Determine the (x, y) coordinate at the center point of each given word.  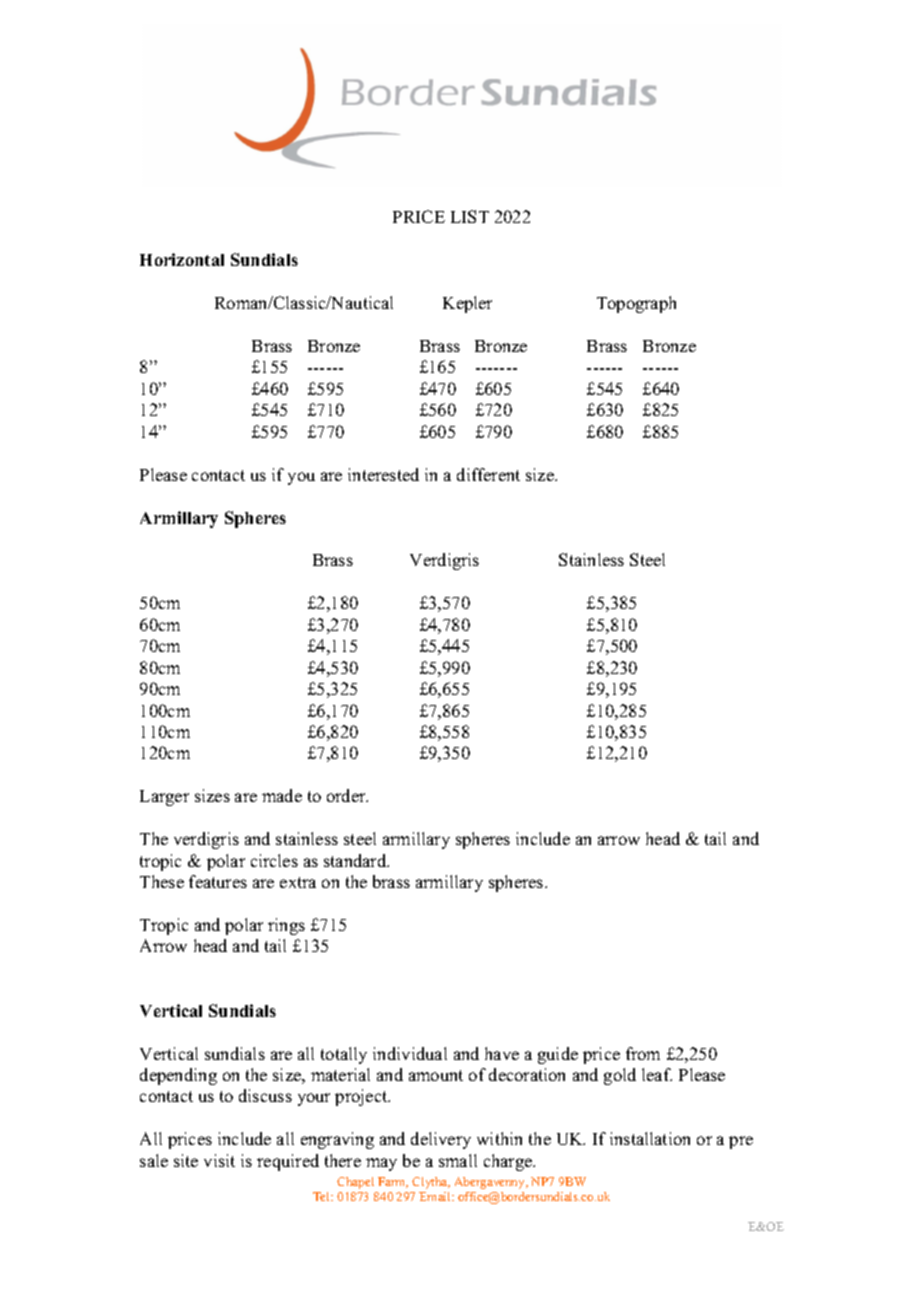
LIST (470, 216)
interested (383, 474)
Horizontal (182, 259)
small (458, 1160)
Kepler (467, 304)
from (643, 1053)
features (218, 881)
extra (298, 882)
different (488, 474)
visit (219, 1160)
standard (356, 860)
